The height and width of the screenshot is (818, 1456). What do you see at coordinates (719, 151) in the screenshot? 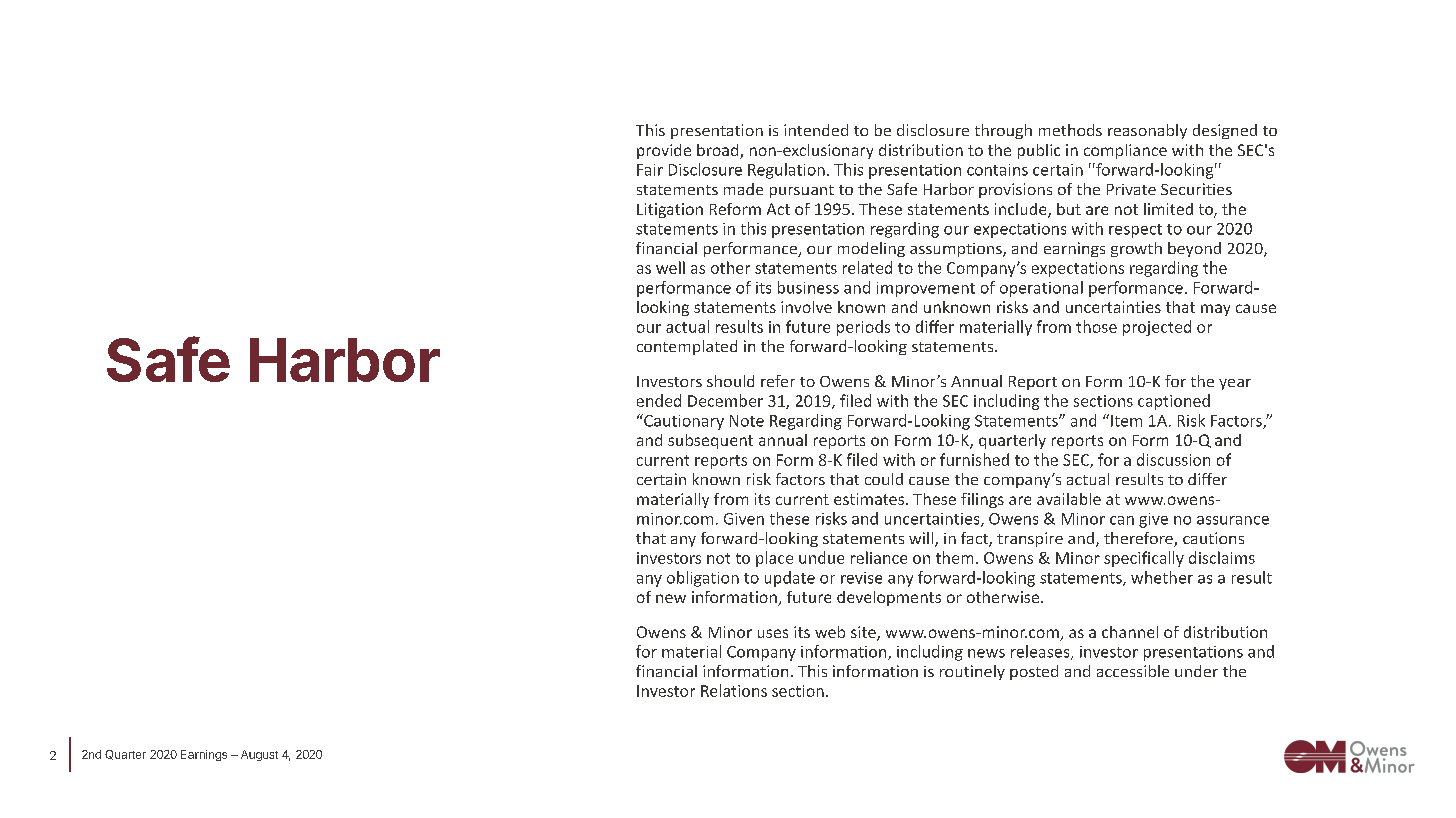
I see `broad` at bounding box center [719, 151].
